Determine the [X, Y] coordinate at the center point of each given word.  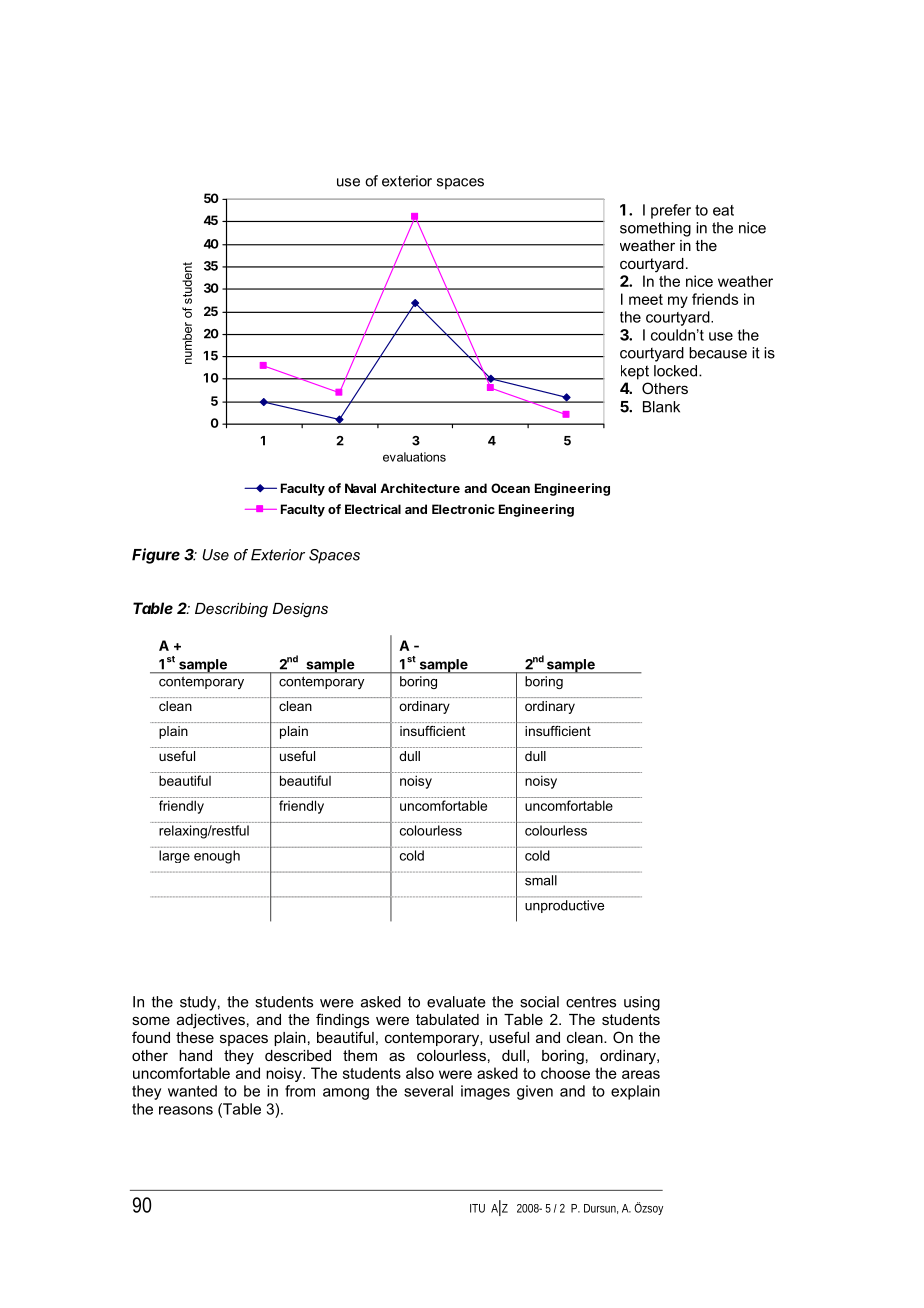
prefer [671, 211]
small [541, 880]
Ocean [510, 488]
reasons [186, 1110]
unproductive [564, 906]
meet [646, 299]
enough [217, 857]
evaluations [414, 457]
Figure [156, 556]
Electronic [463, 509]
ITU [477, 1208]
